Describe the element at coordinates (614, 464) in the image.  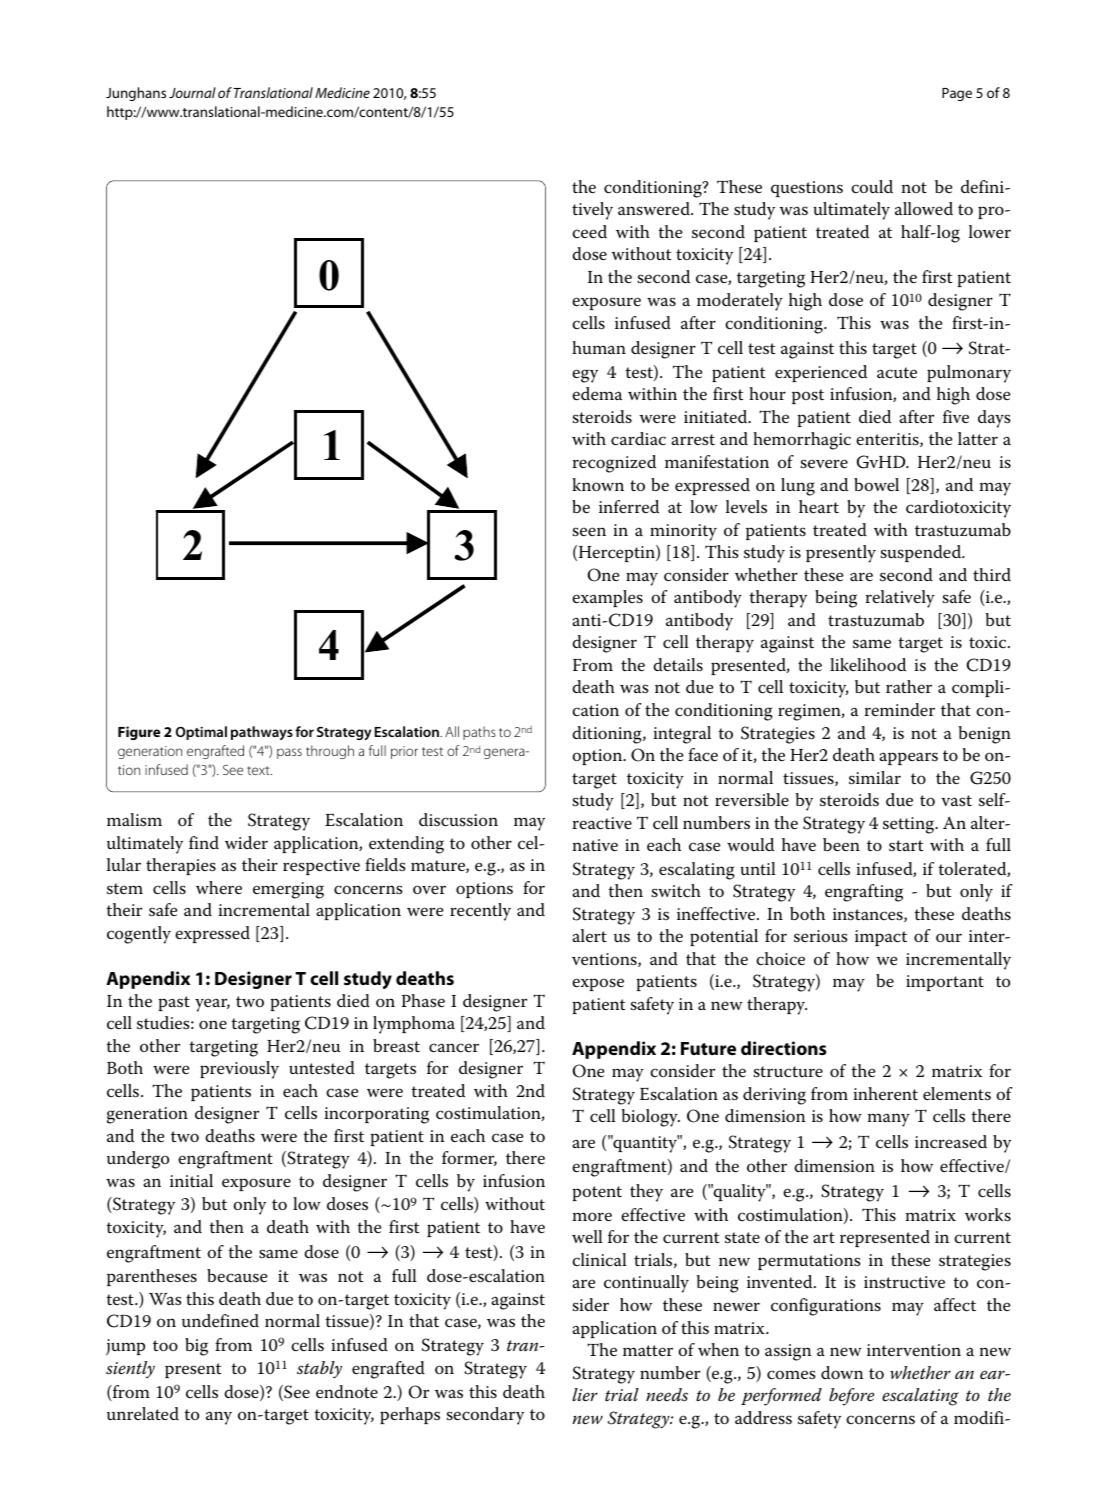
I see `recognized` at that location.
